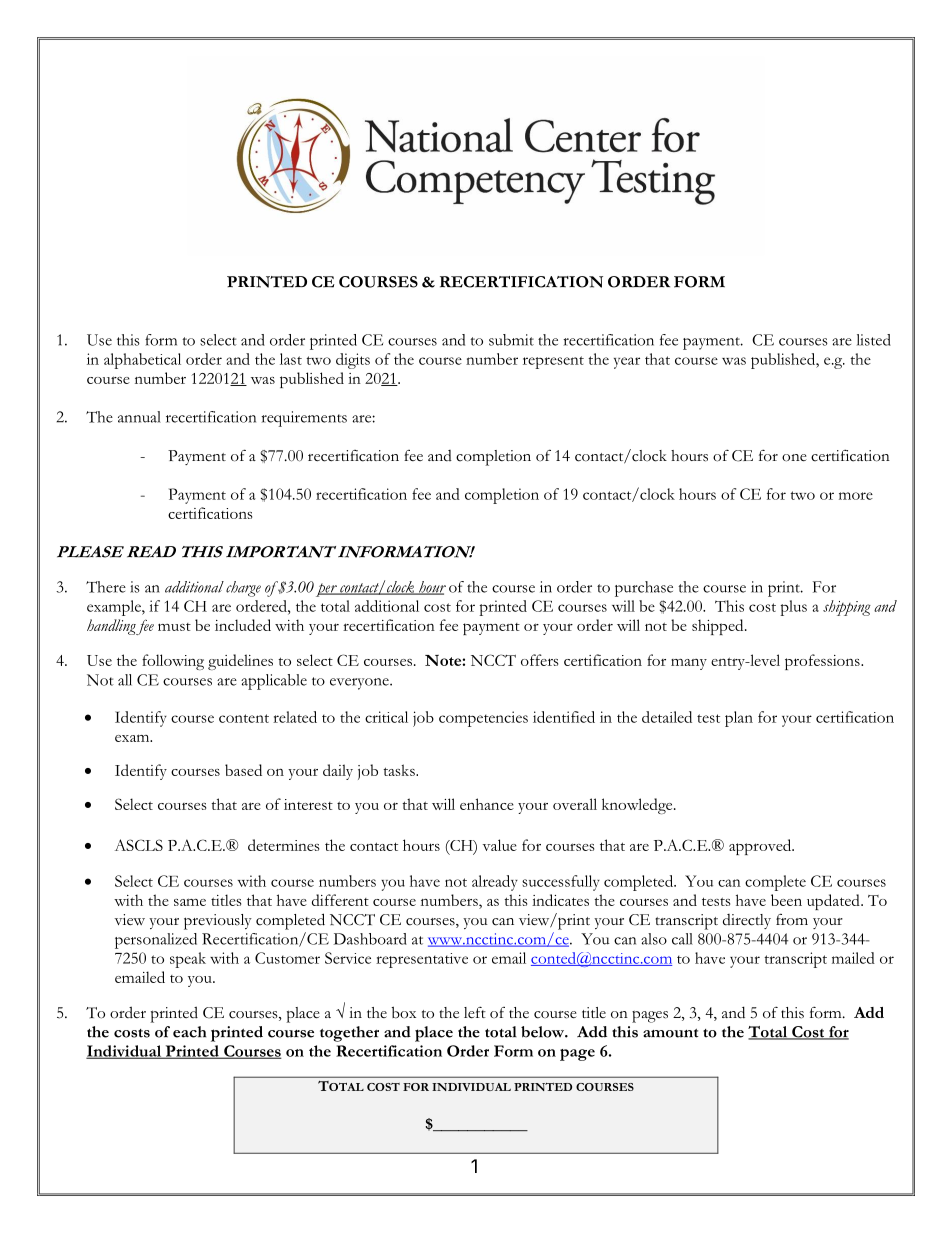 This screenshot has height=1233, width=952. I want to click on alphabetical, so click(142, 361).
